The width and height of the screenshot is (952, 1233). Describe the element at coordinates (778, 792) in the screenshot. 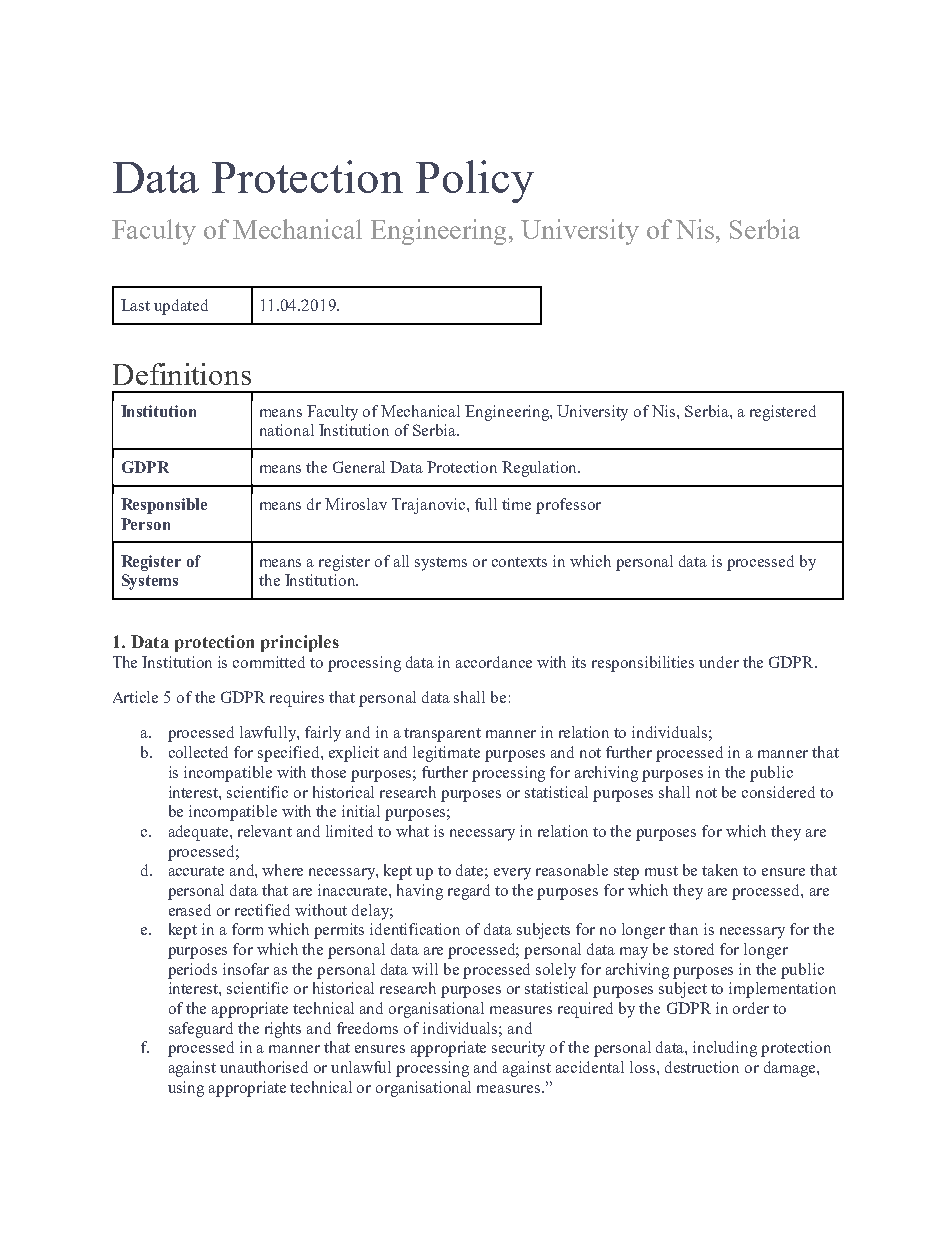

I see `considered` at that location.
